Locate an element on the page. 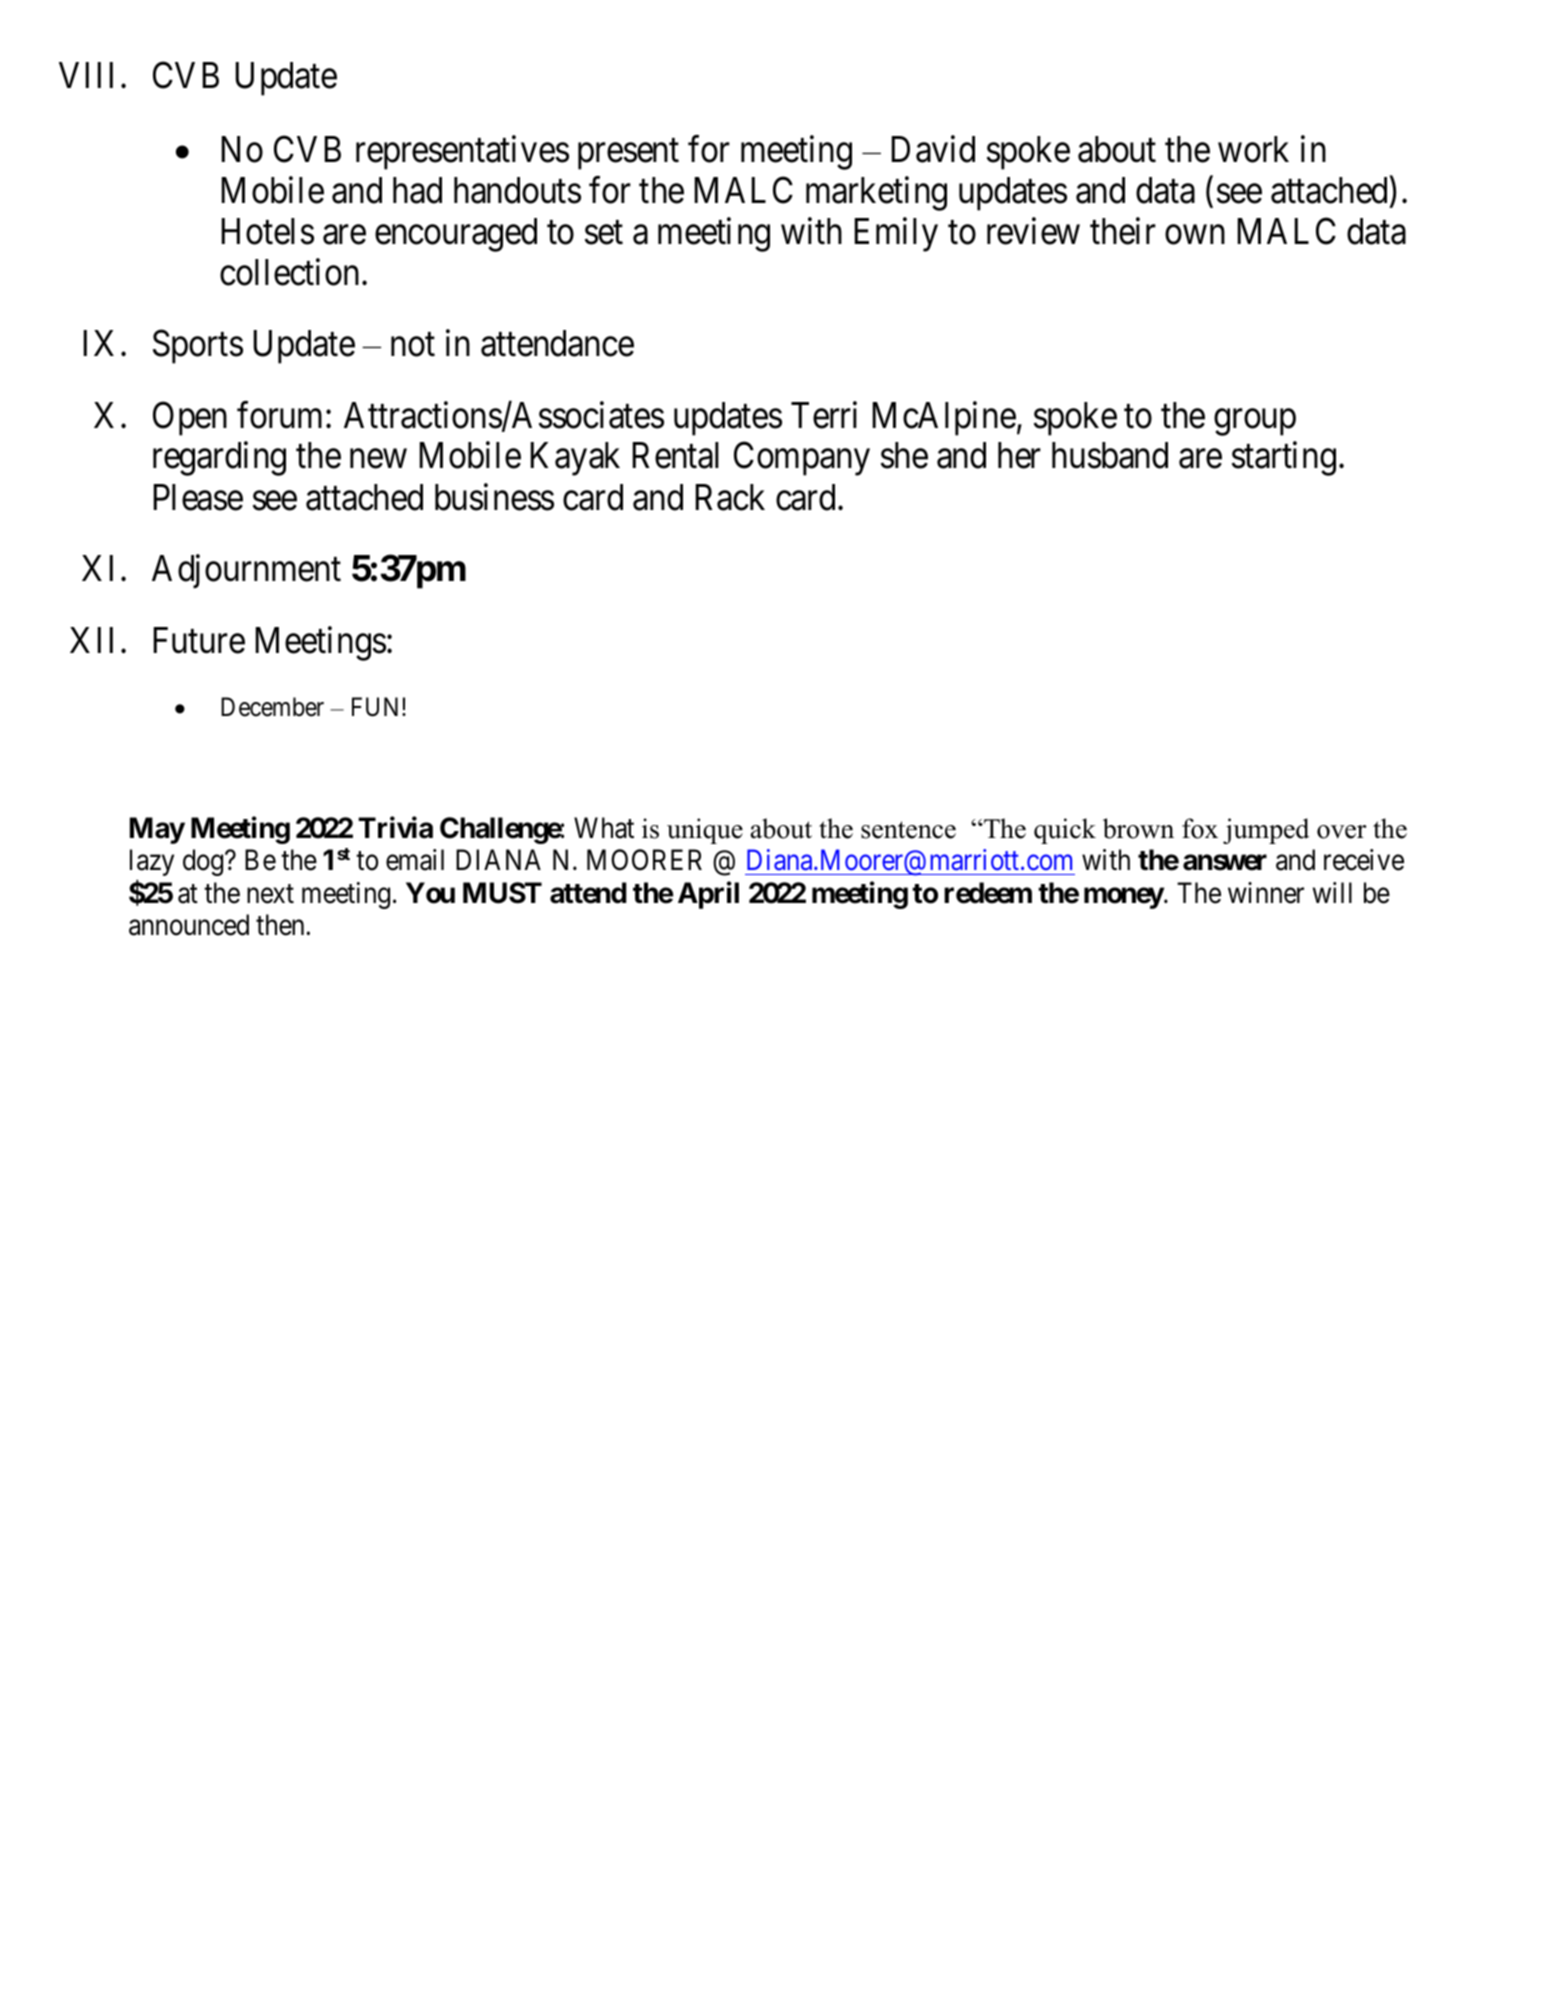 The image size is (1557, 2015). work is located at coordinates (1253, 149).
